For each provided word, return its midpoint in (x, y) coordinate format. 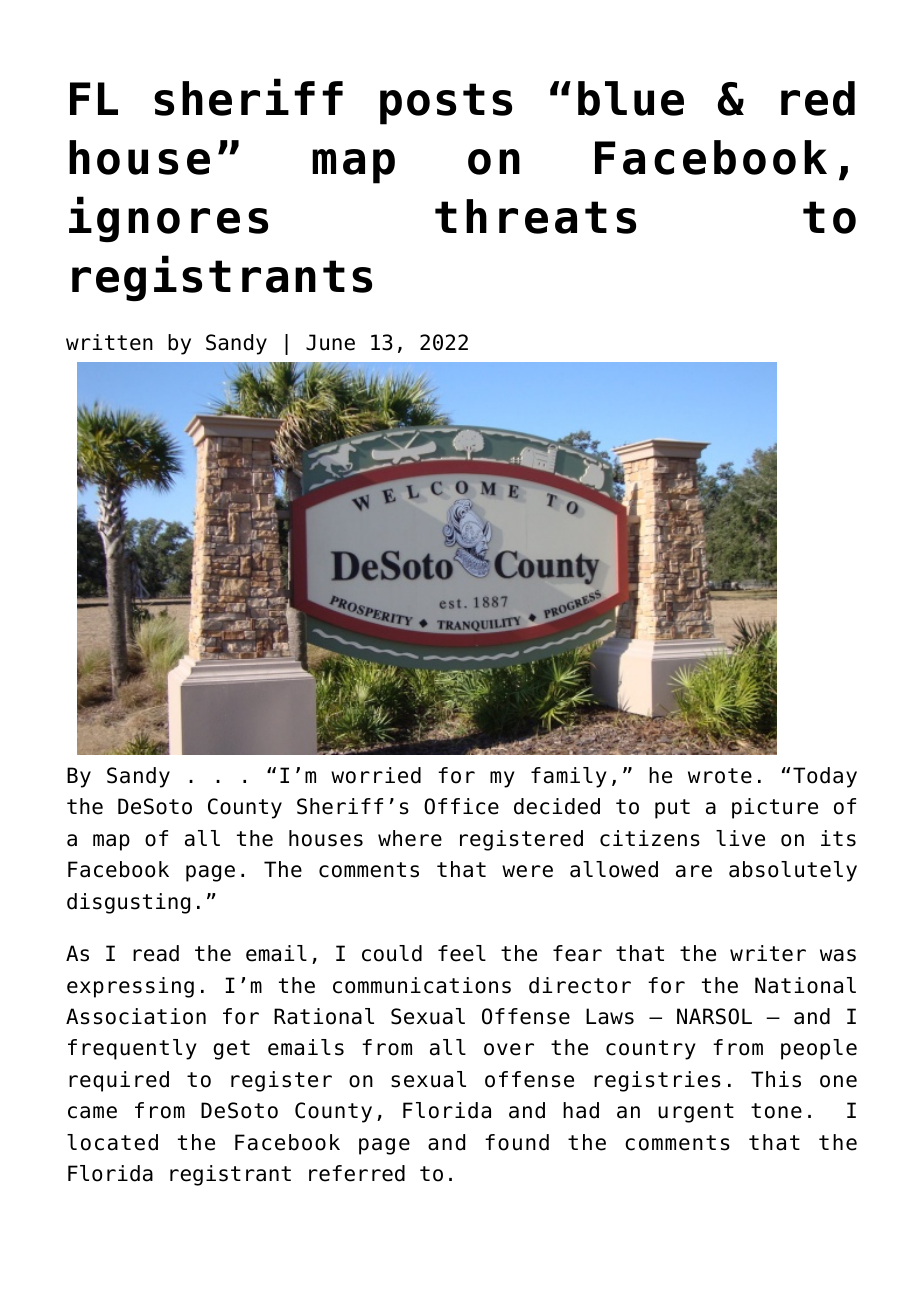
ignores (168, 219)
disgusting (128, 903)
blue (631, 98)
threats (535, 216)
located (112, 1142)
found (517, 1142)
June (330, 342)
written (109, 342)
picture (775, 808)
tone (776, 1111)
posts (446, 104)
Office (461, 806)
